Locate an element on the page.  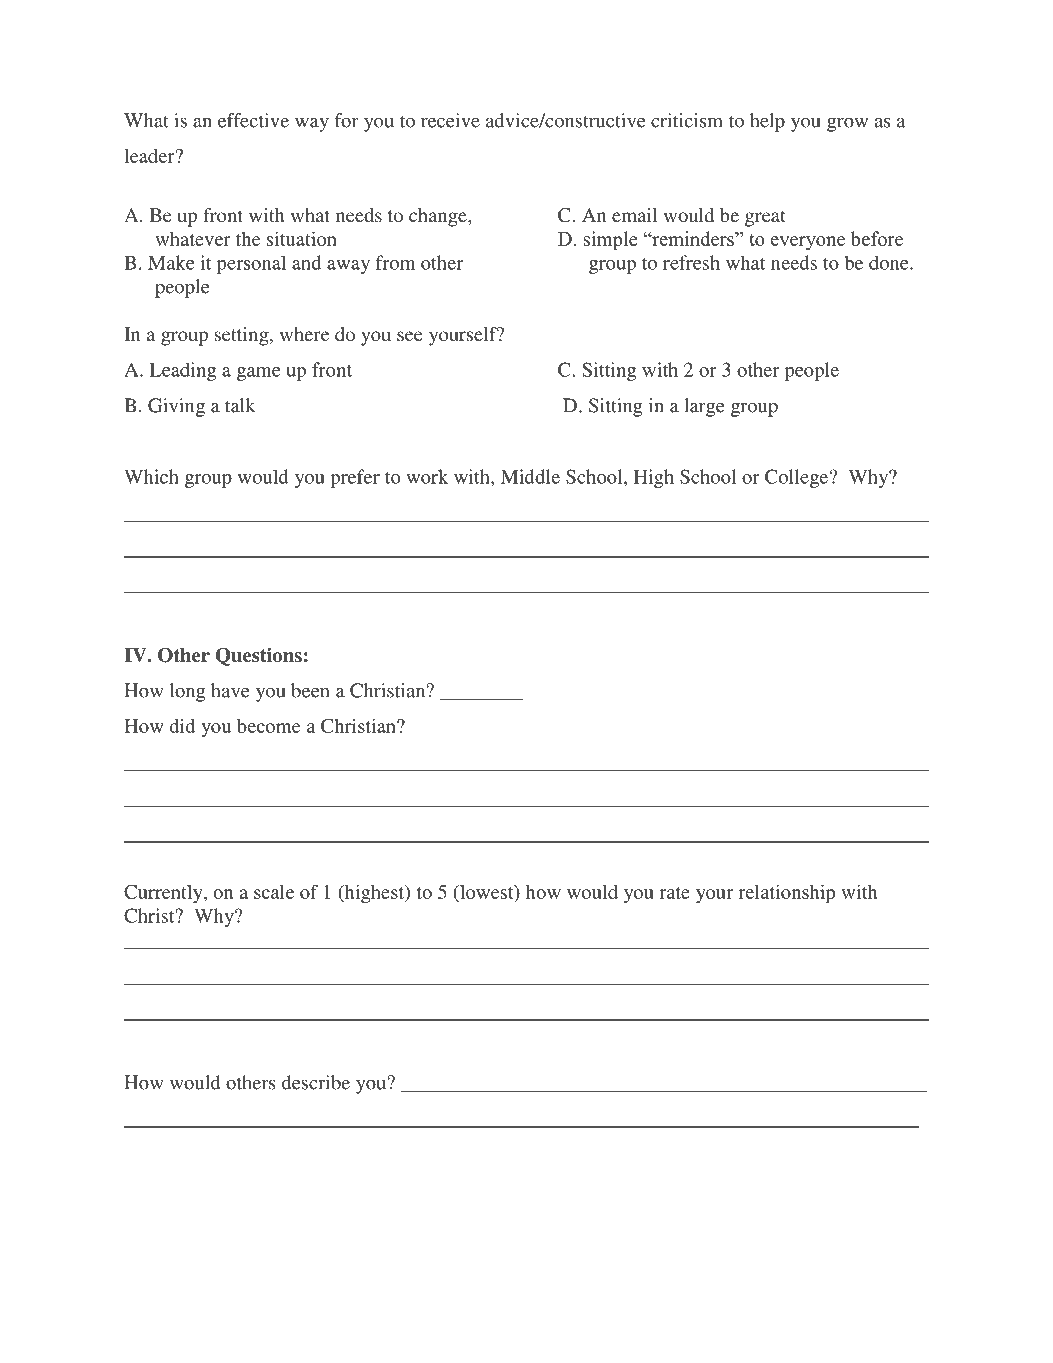
scale is located at coordinates (274, 892).
